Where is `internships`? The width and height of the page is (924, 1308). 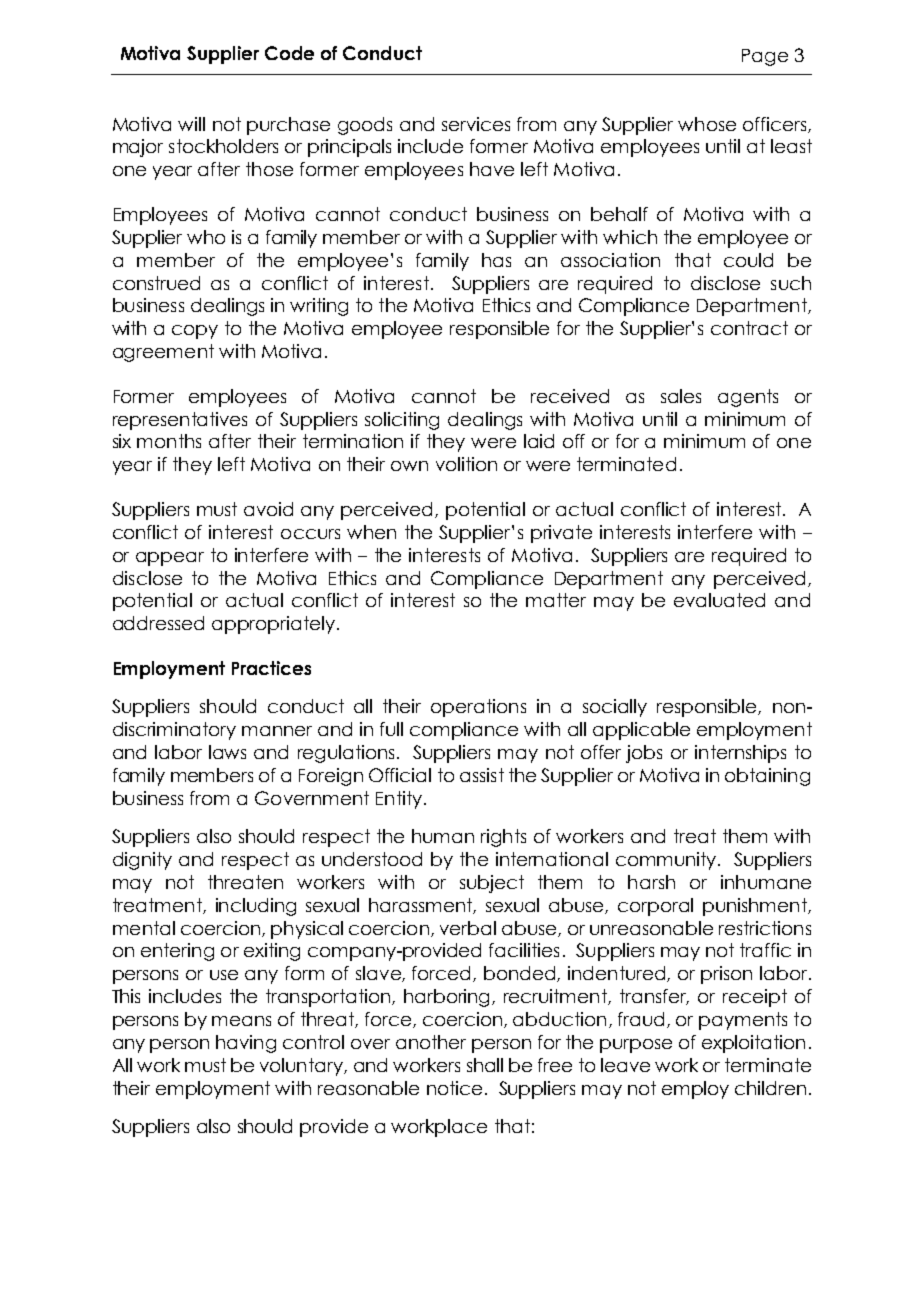 internships is located at coordinates (740, 754).
